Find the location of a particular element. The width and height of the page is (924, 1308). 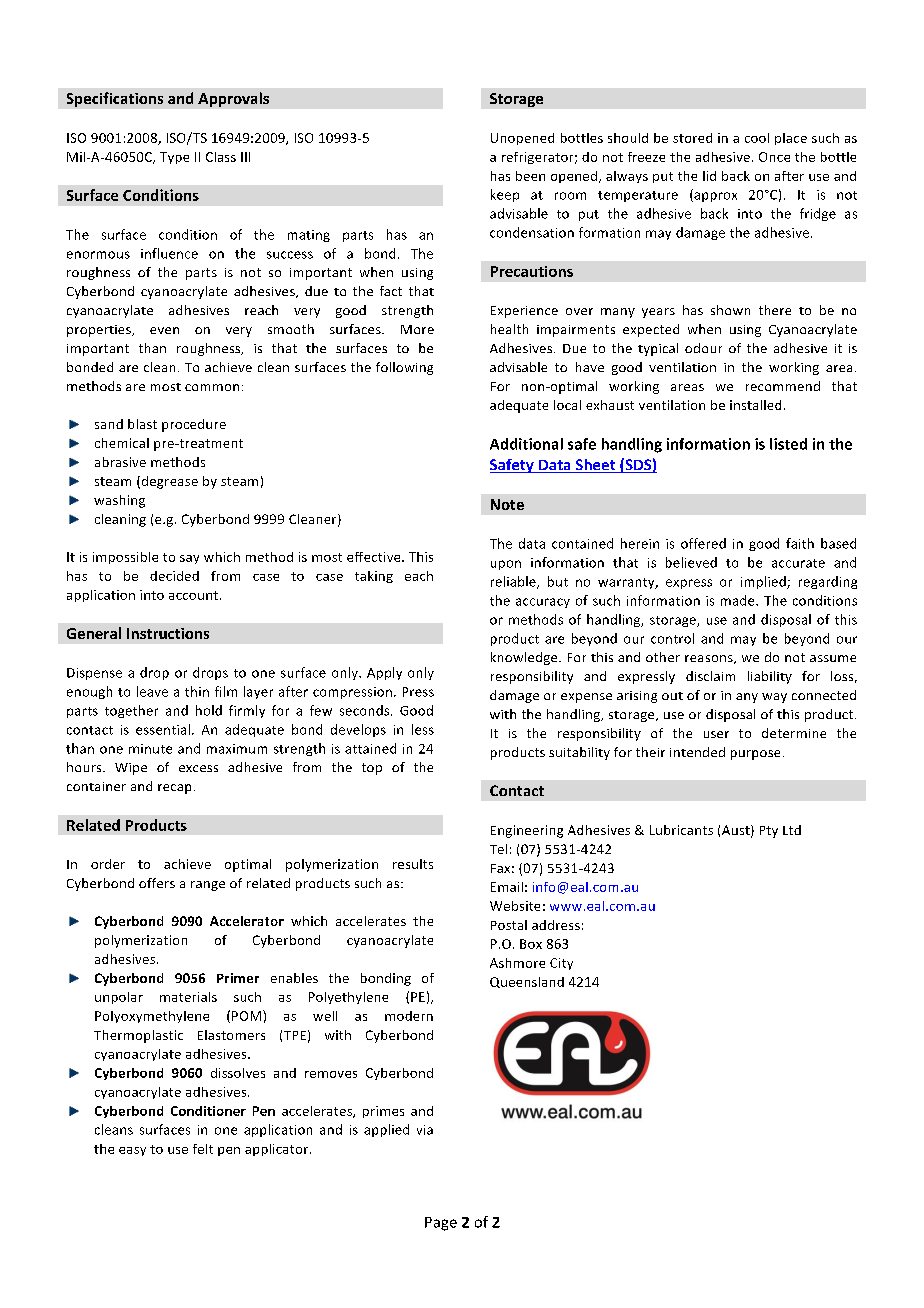

Queensland is located at coordinates (527, 982).
